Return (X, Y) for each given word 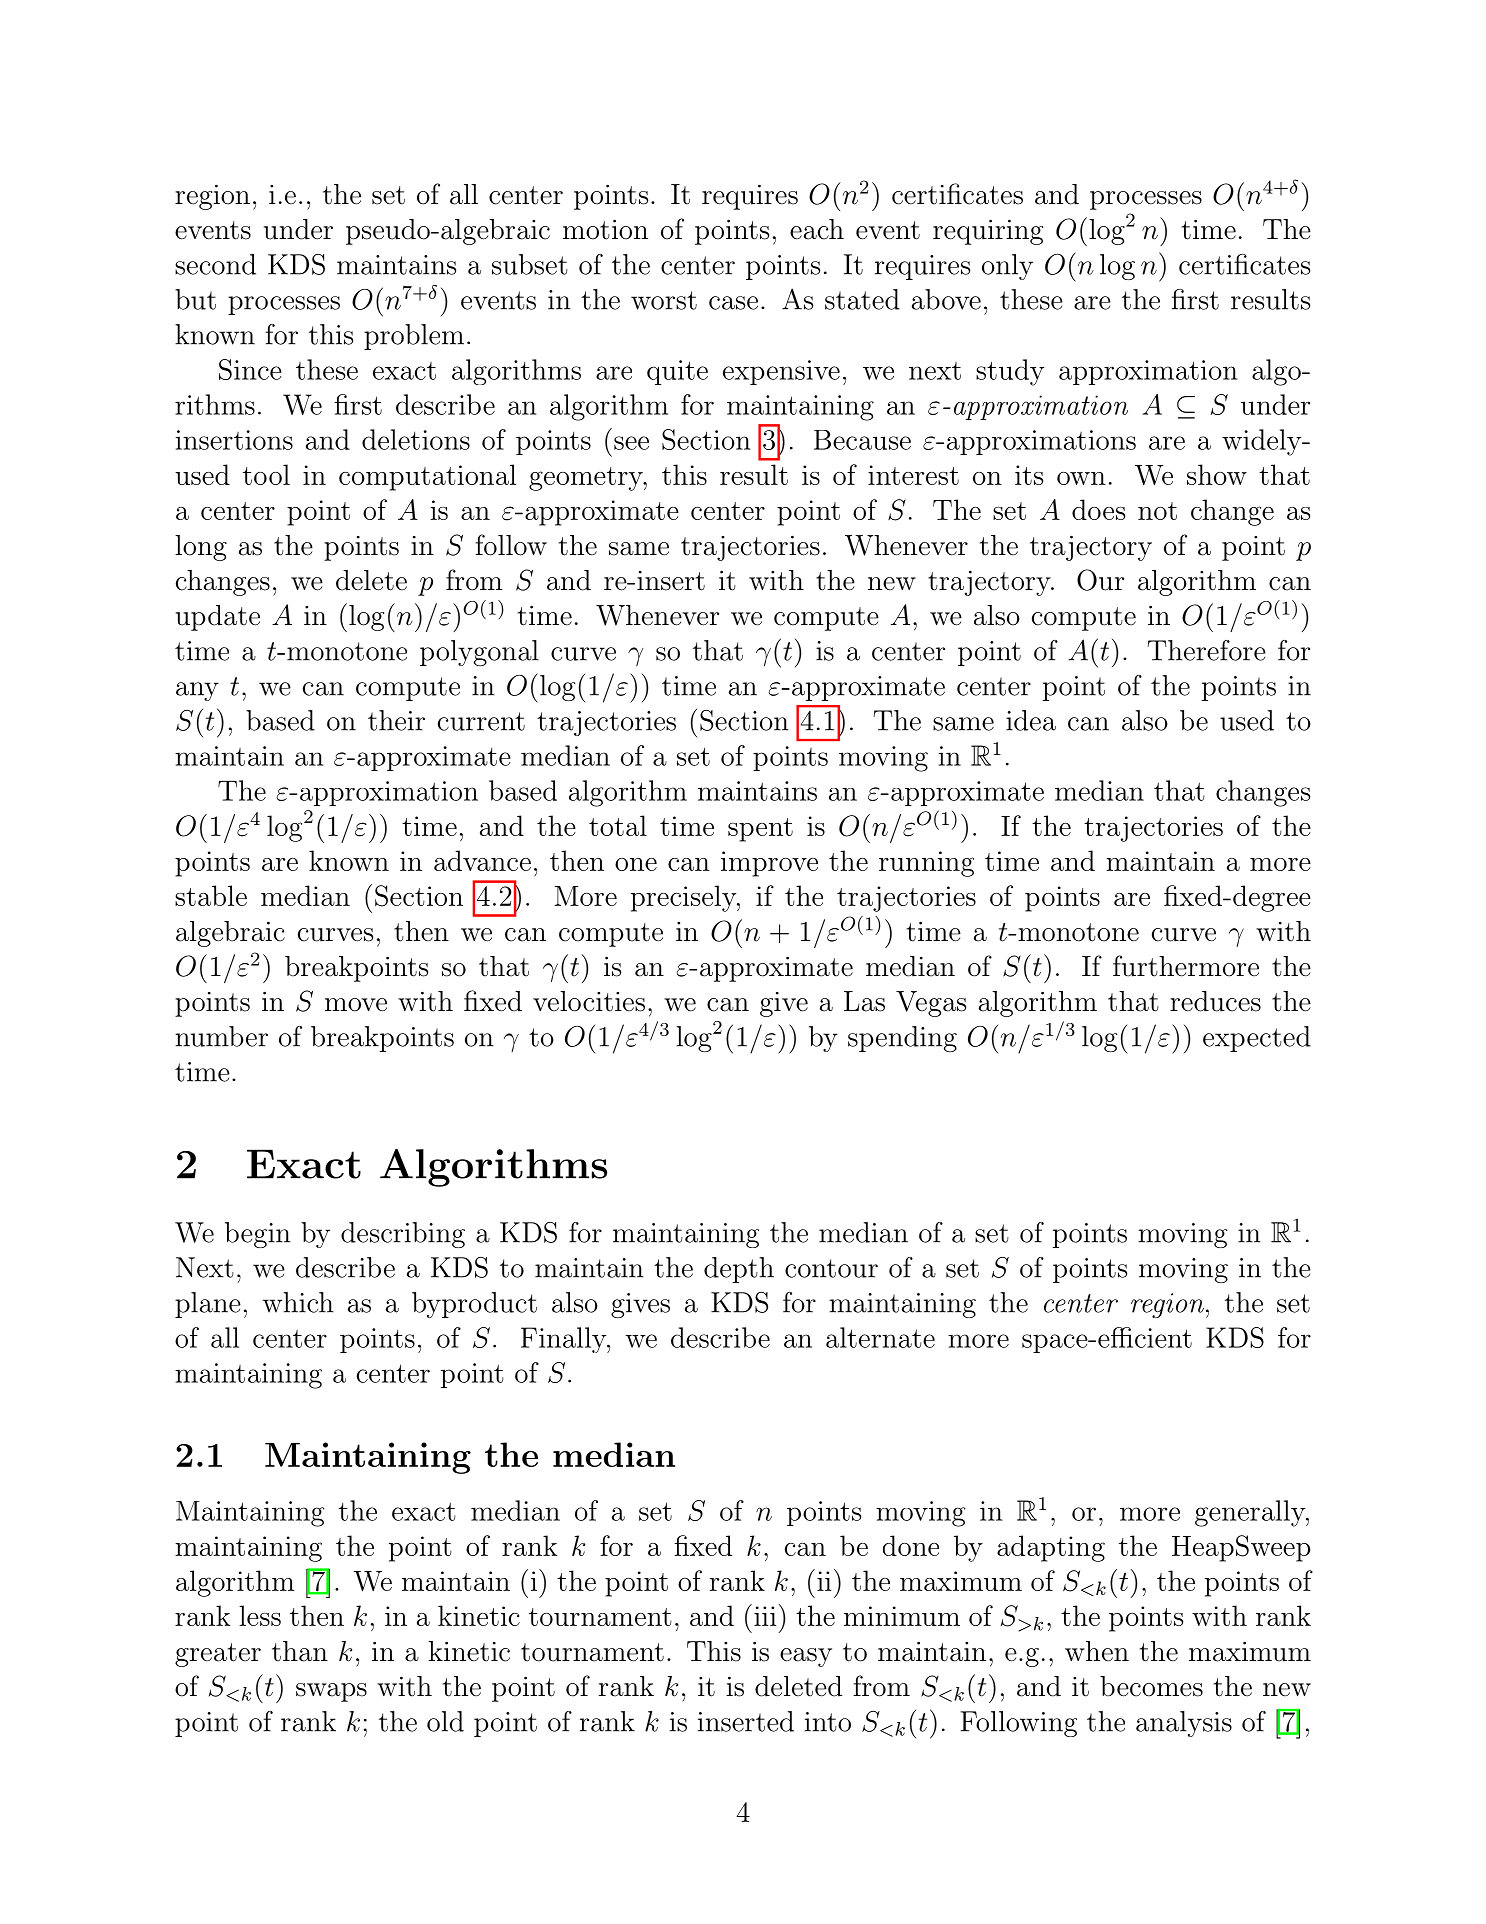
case (733, 303)
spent (760, 830)
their (396, 720)
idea (1031, 720)
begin (258, 1235)
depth (739, 1270)
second (215, 264)
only (1007, 267)
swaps (331, 1692)
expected (1257, 1039)
